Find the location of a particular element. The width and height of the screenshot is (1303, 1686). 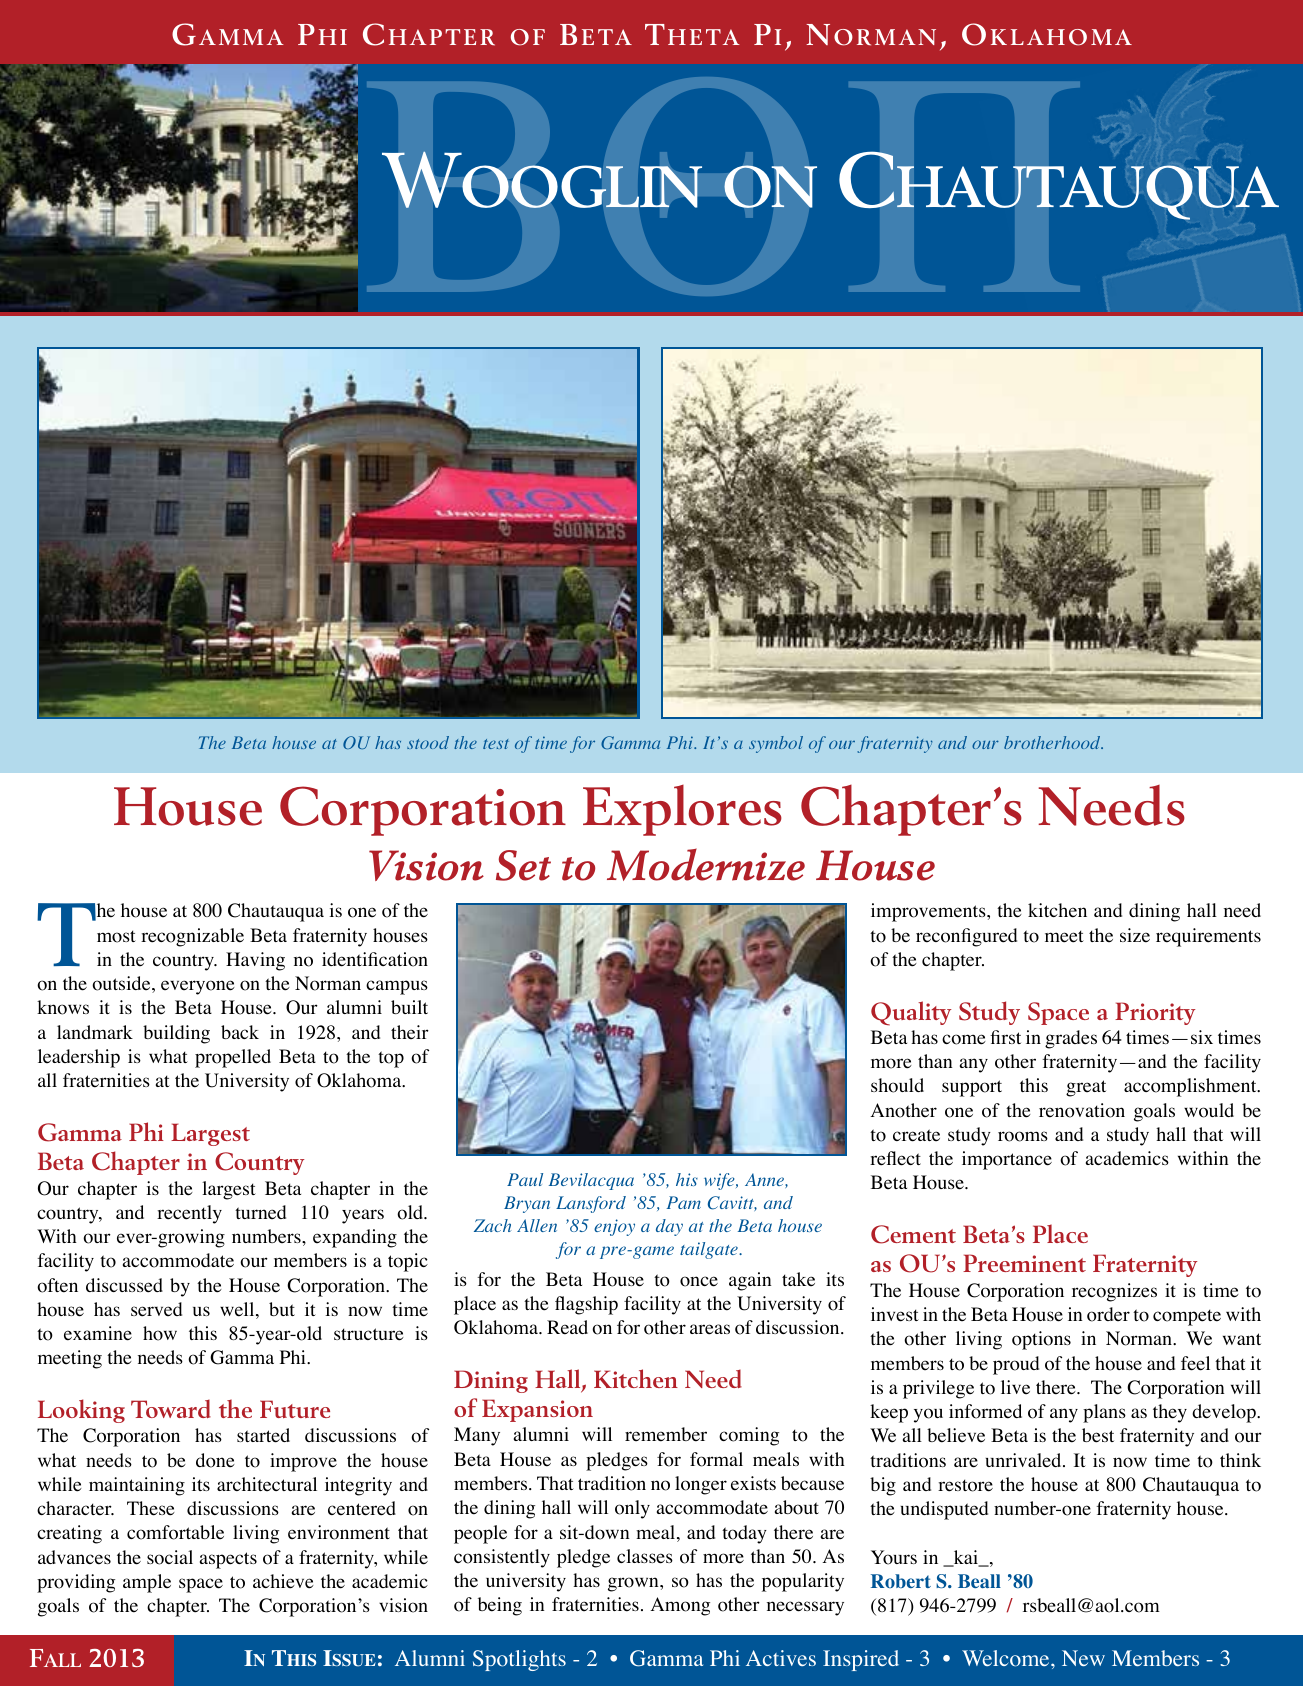

their is located at coordinates (410, 1032).
